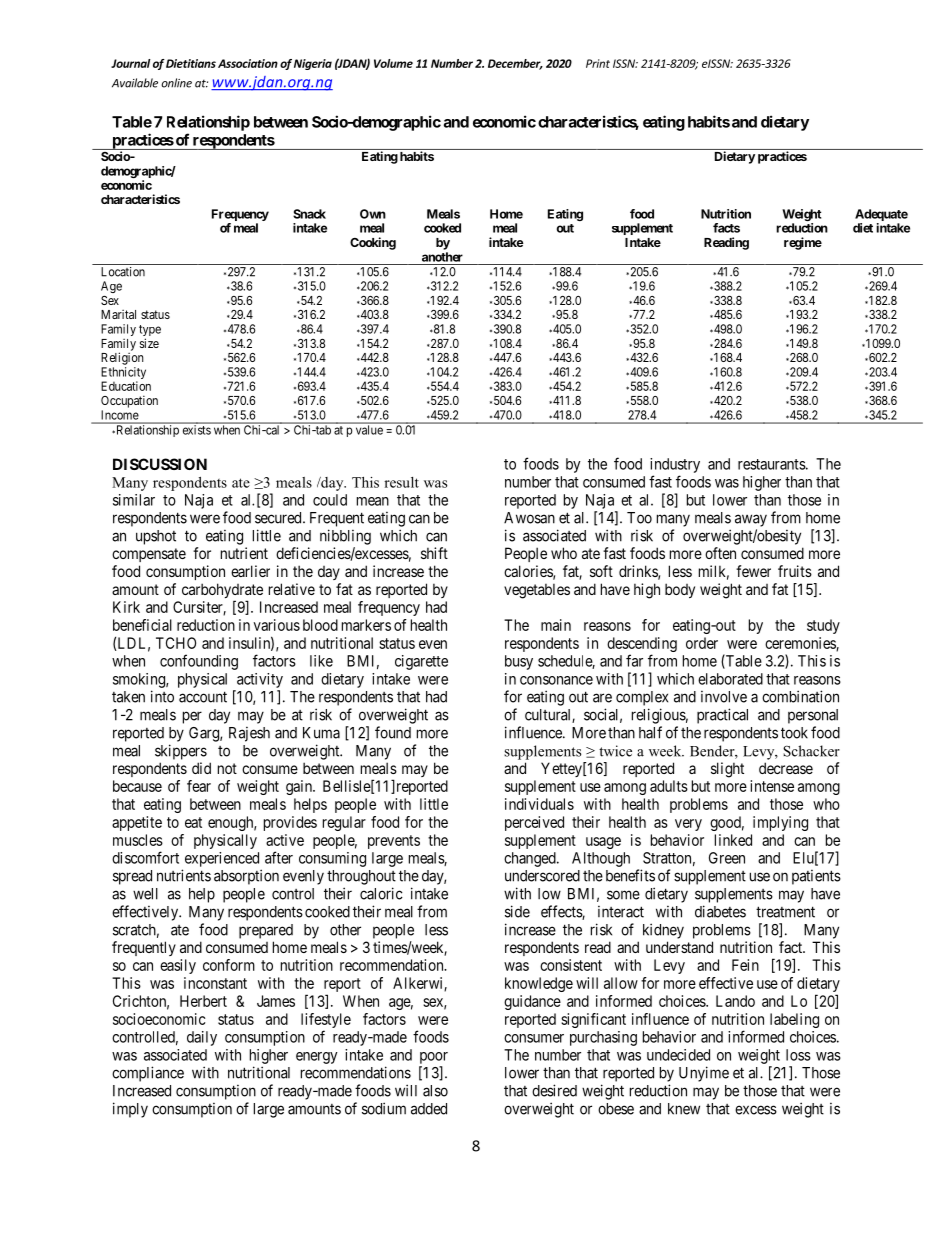  What do you see at coordinates (598, 63) in the page?
I see `Print` at bounding box center [598, 63].
